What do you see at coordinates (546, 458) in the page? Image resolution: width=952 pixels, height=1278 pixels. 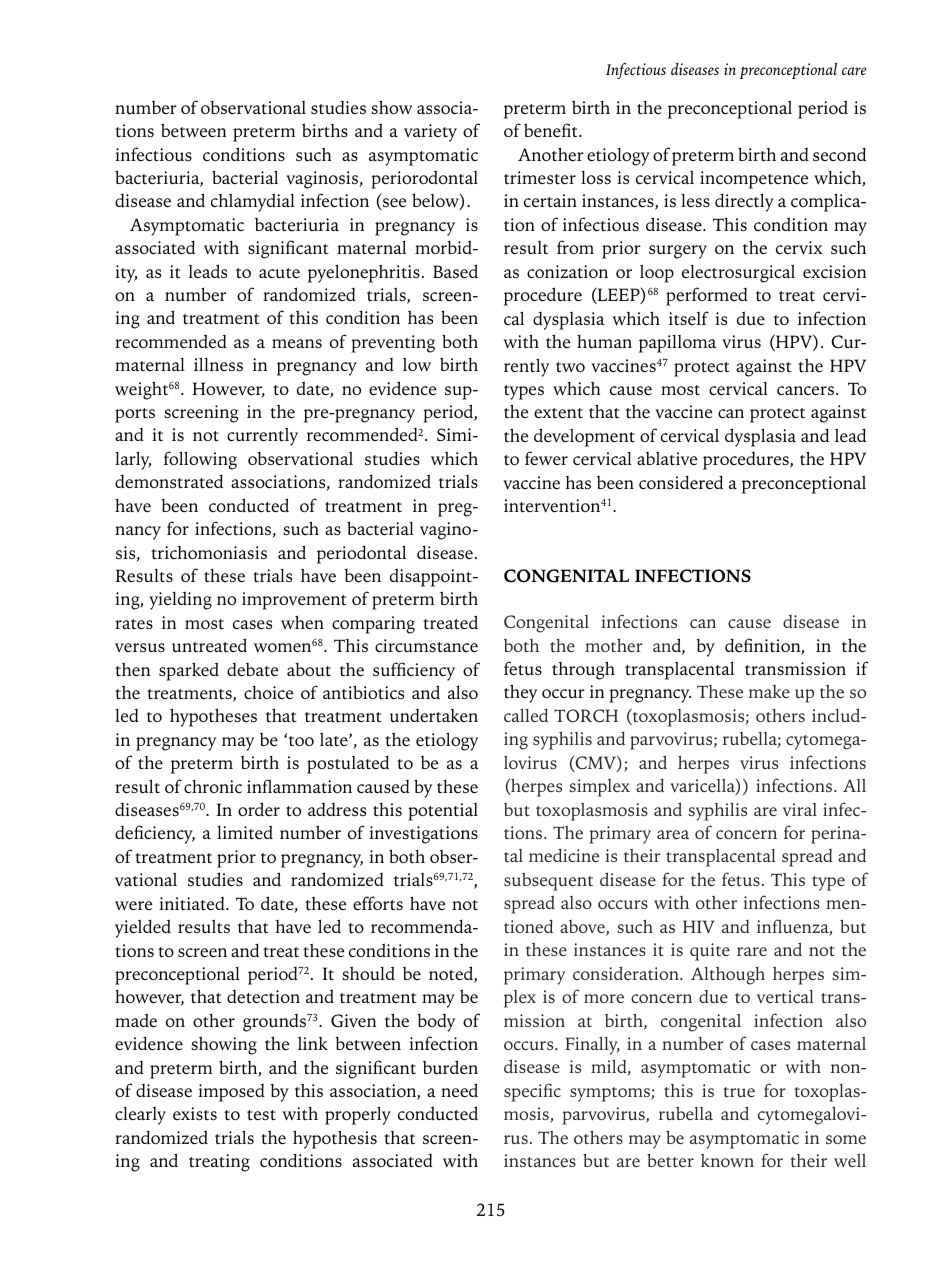 I see `fewer` at bounding box center [546, 458].
